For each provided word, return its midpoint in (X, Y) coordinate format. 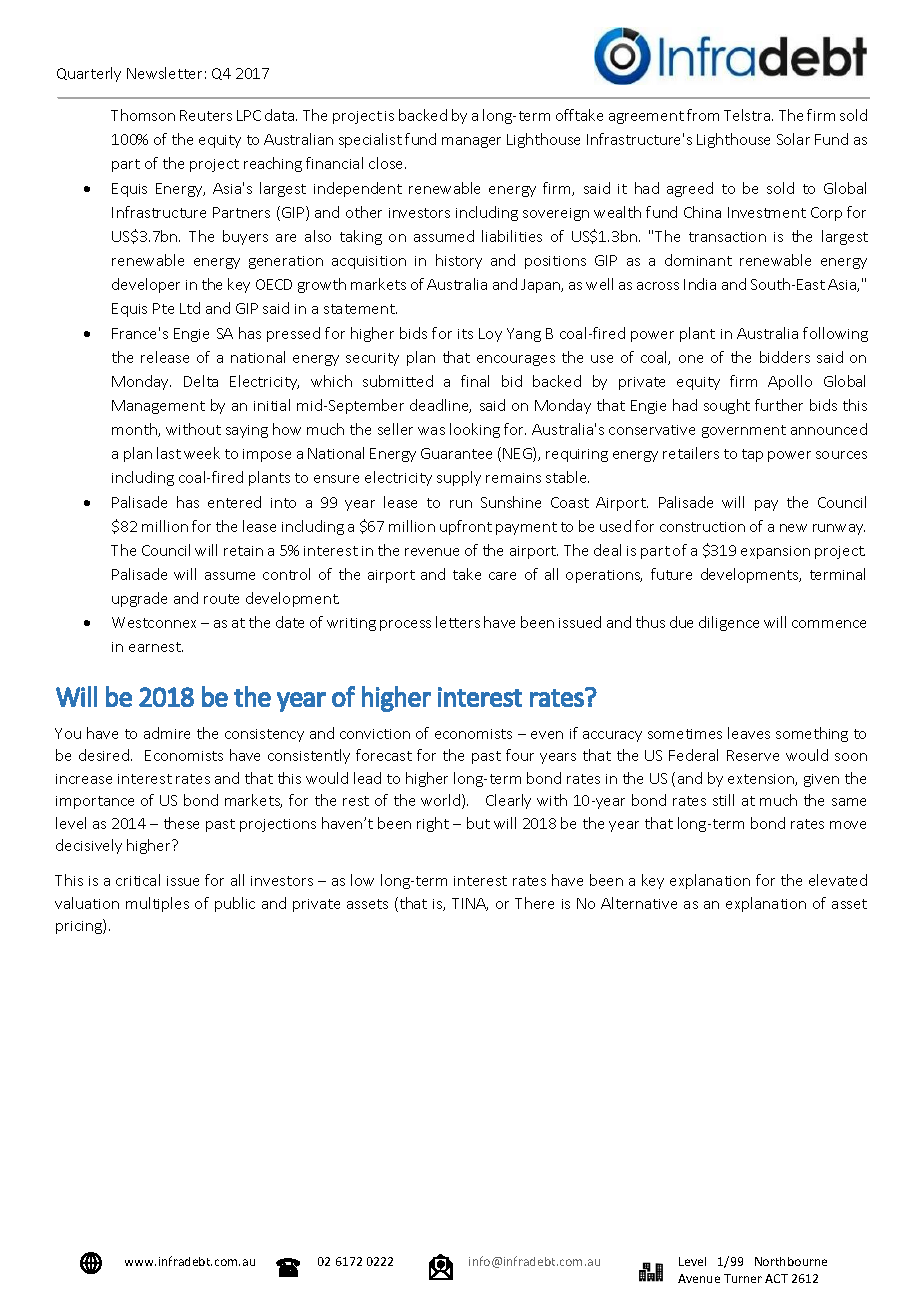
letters (458, 622)
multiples (157, 904)
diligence (729, 623)
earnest (156, 647)
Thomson (143, 115)
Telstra (748, 115)
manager (471, 142)
